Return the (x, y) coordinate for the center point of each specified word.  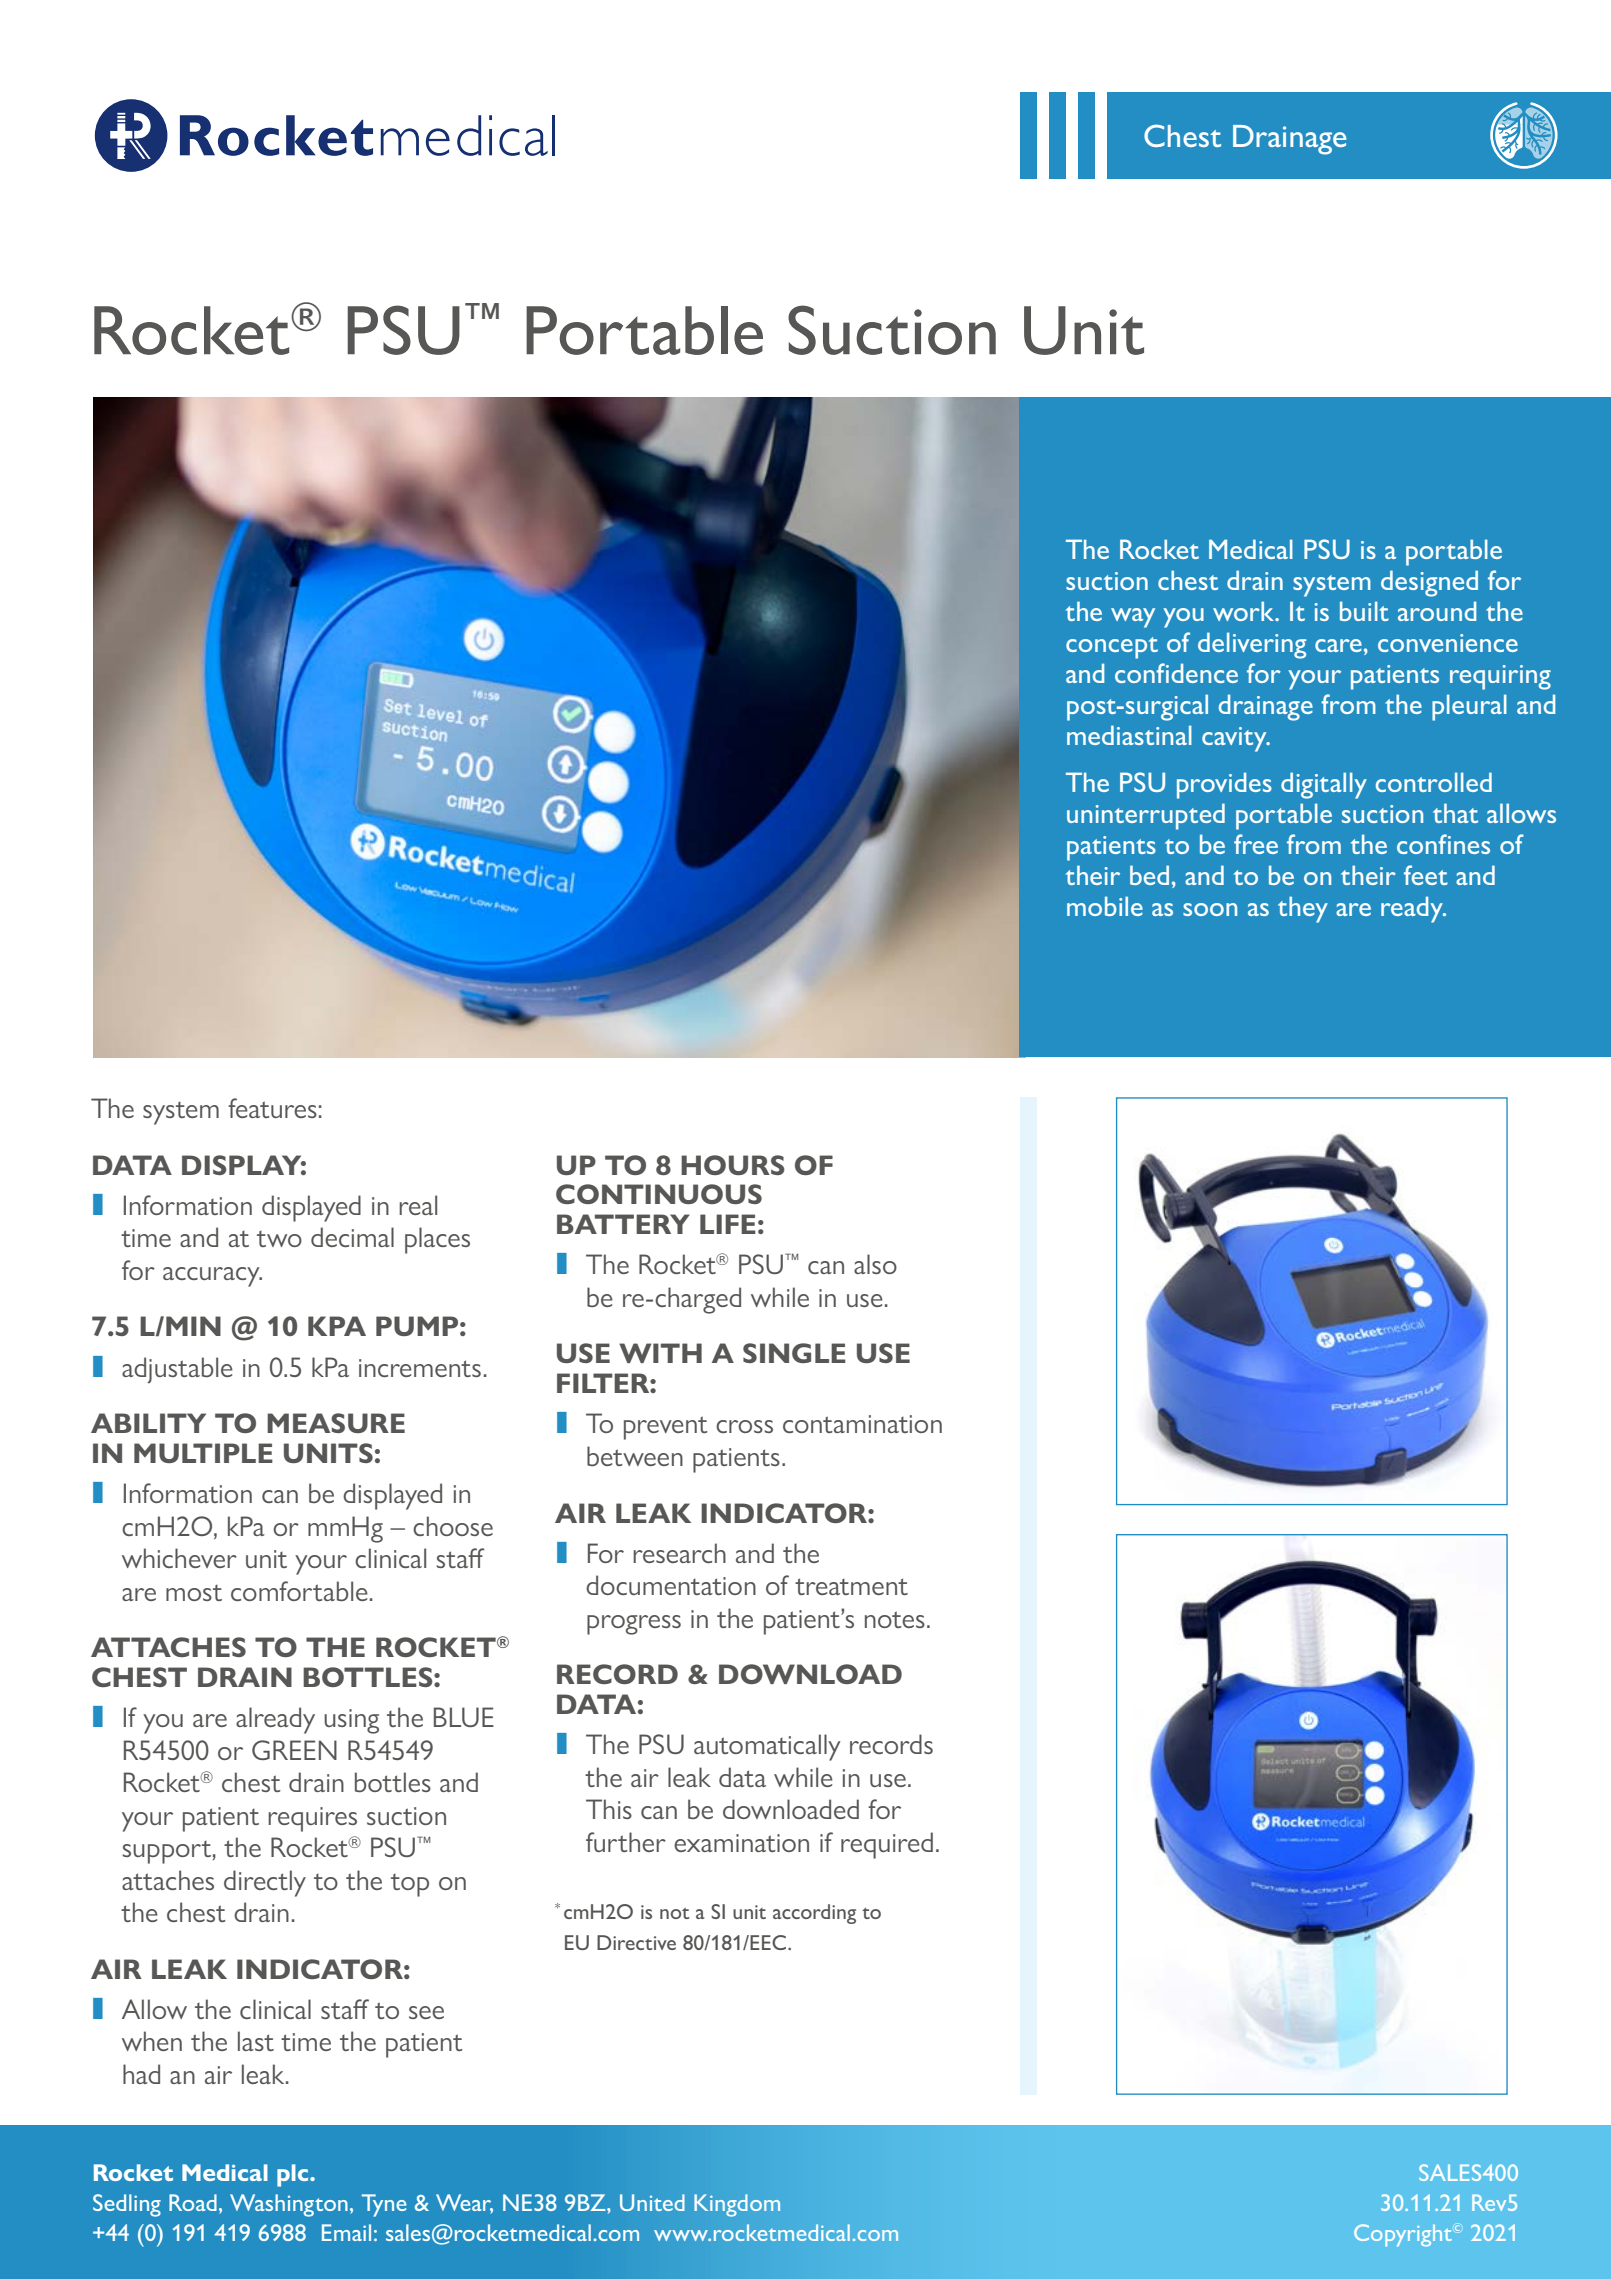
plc (294, 2175)
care (1338, 645)
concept (1112, 648)
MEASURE (336, 1423)
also (875, 1264)
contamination (862, 1424)
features (272, 1108)
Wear (464, 2204)
